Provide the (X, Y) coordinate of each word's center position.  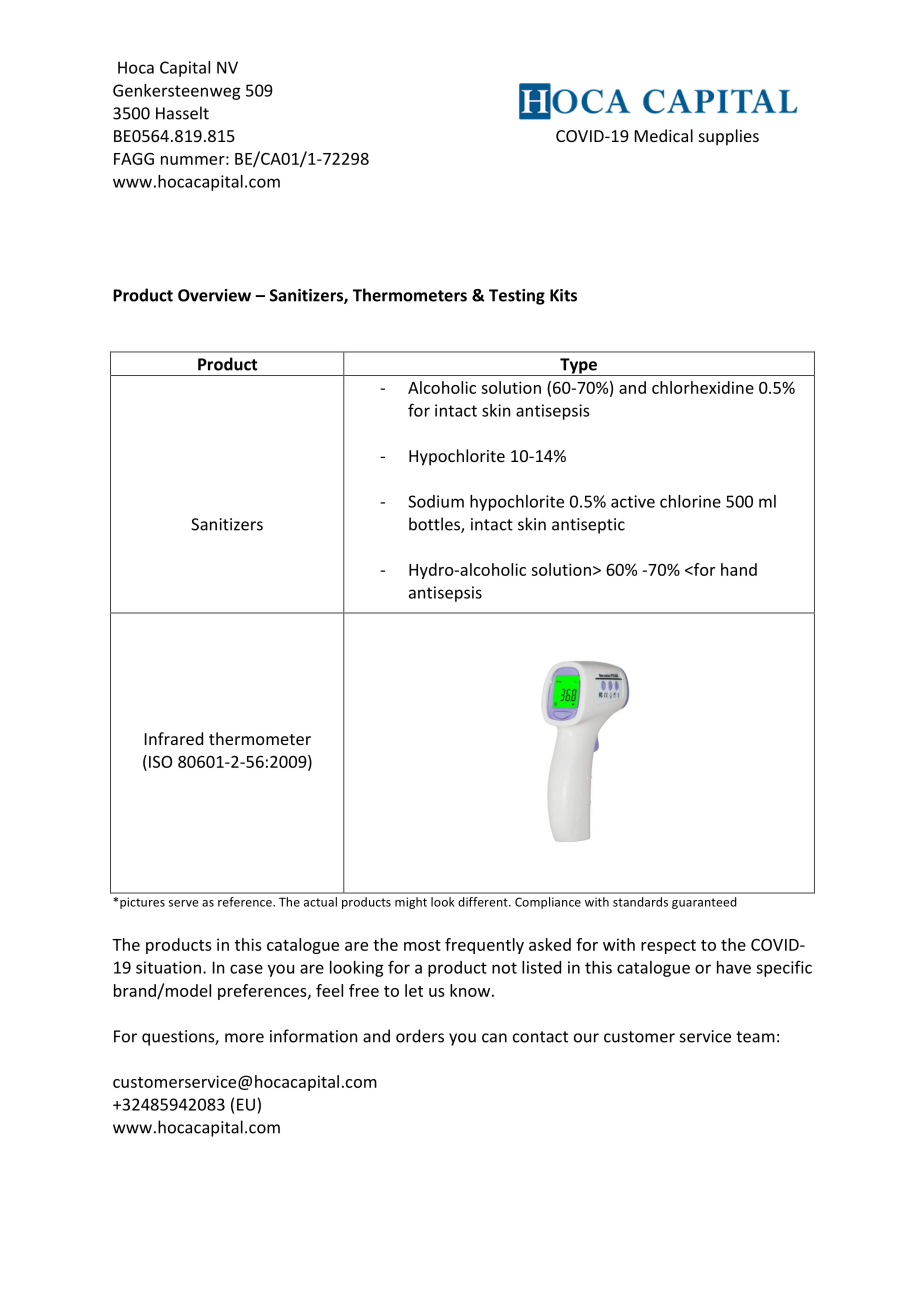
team (755, 1037)
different (484, 902)
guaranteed (704, 903)
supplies (729, 137)
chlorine (690, 501)
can (494, 1038)
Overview (214, 295)
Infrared (174, 738)
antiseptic (588, 526)
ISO (160, 762)
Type (578, 367)
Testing (517, 297)
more (244, 1038)
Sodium (436, 501)
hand (739, 569)
